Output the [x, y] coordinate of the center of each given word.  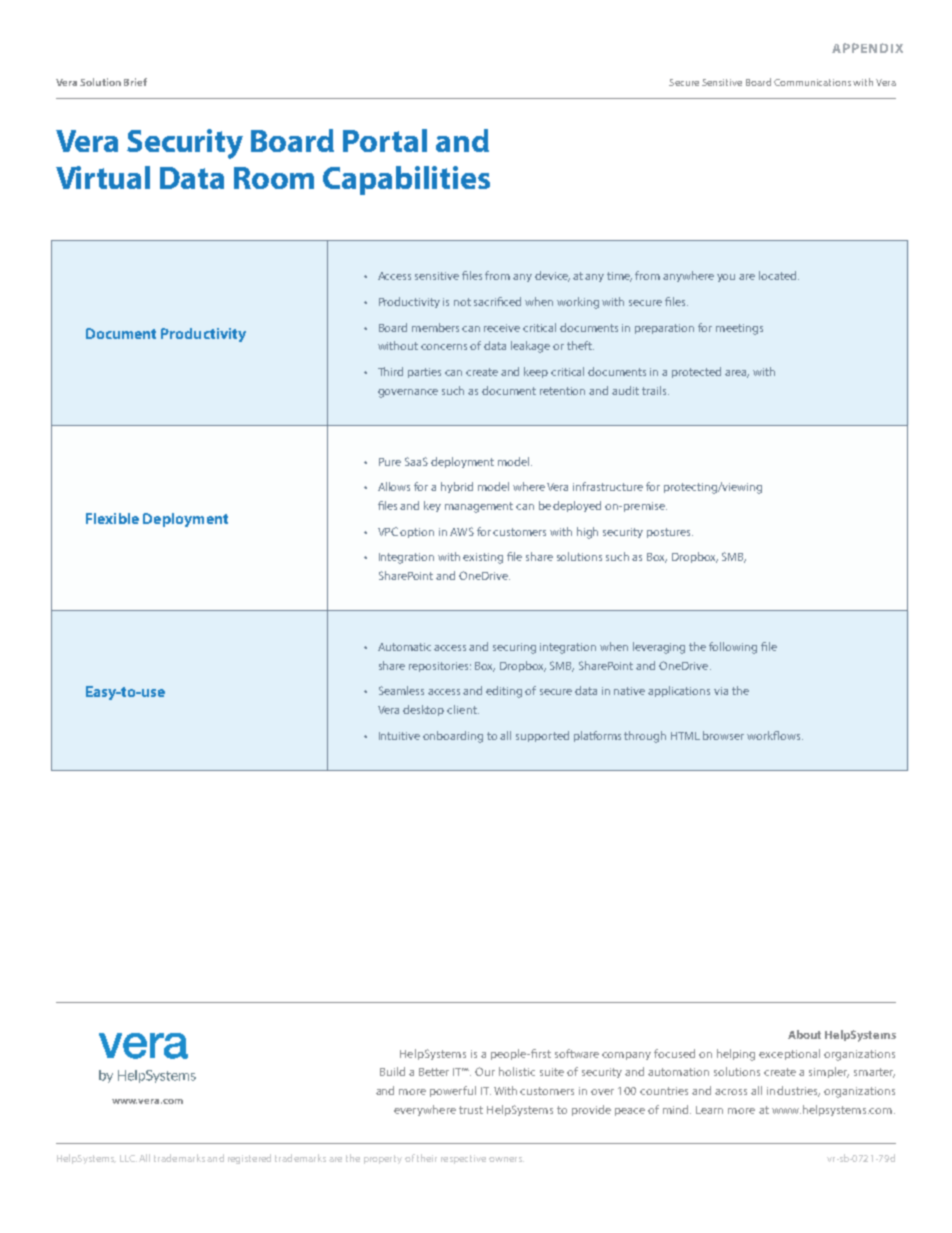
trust [471, 1110]
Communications [812, 82]
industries [793, 1091]
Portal [385, 140]
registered [249, 1159]
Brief [135, 82]
